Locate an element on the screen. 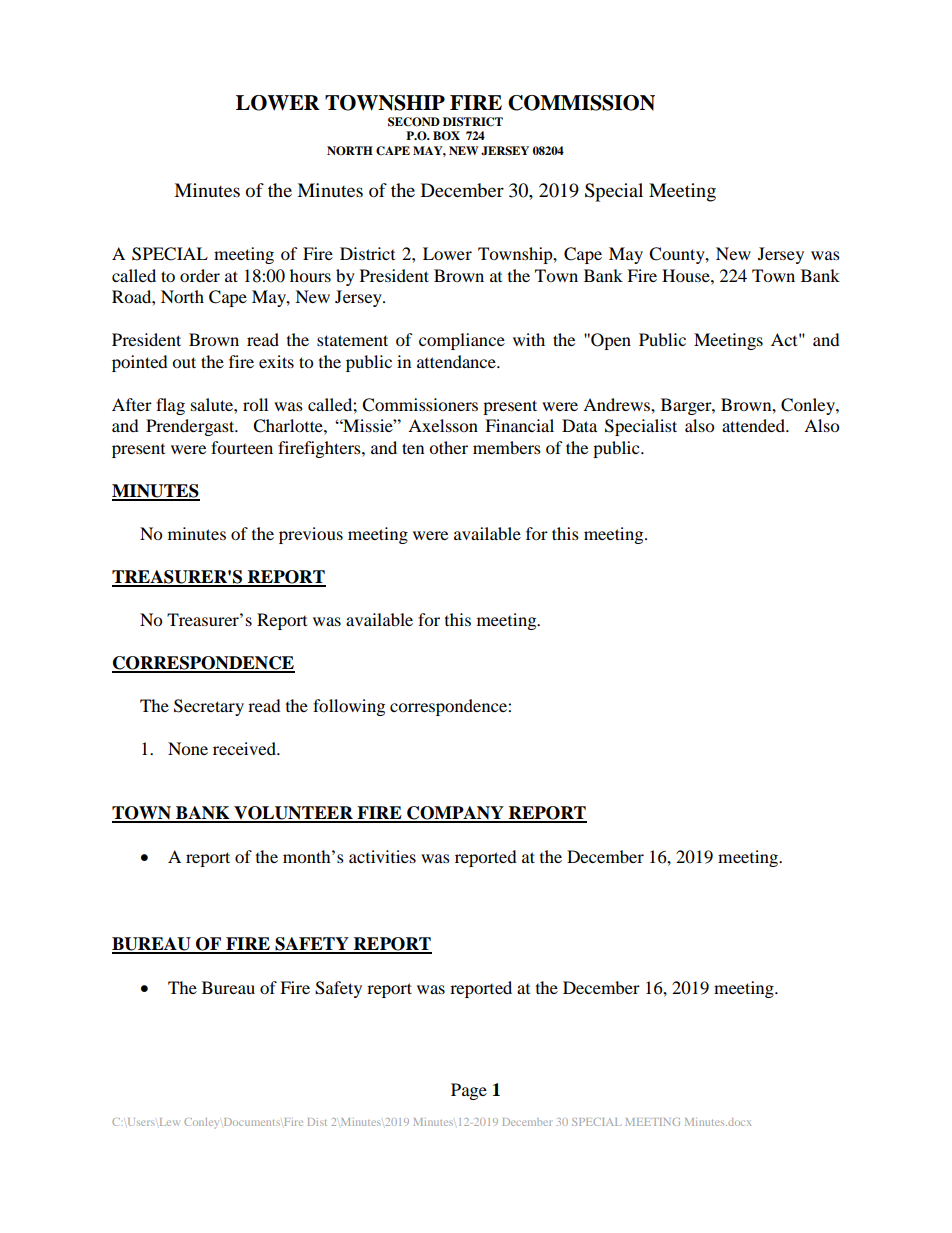 The height and width of the screenshot is (1233, 952). following is located at coordinates (349, 707).
